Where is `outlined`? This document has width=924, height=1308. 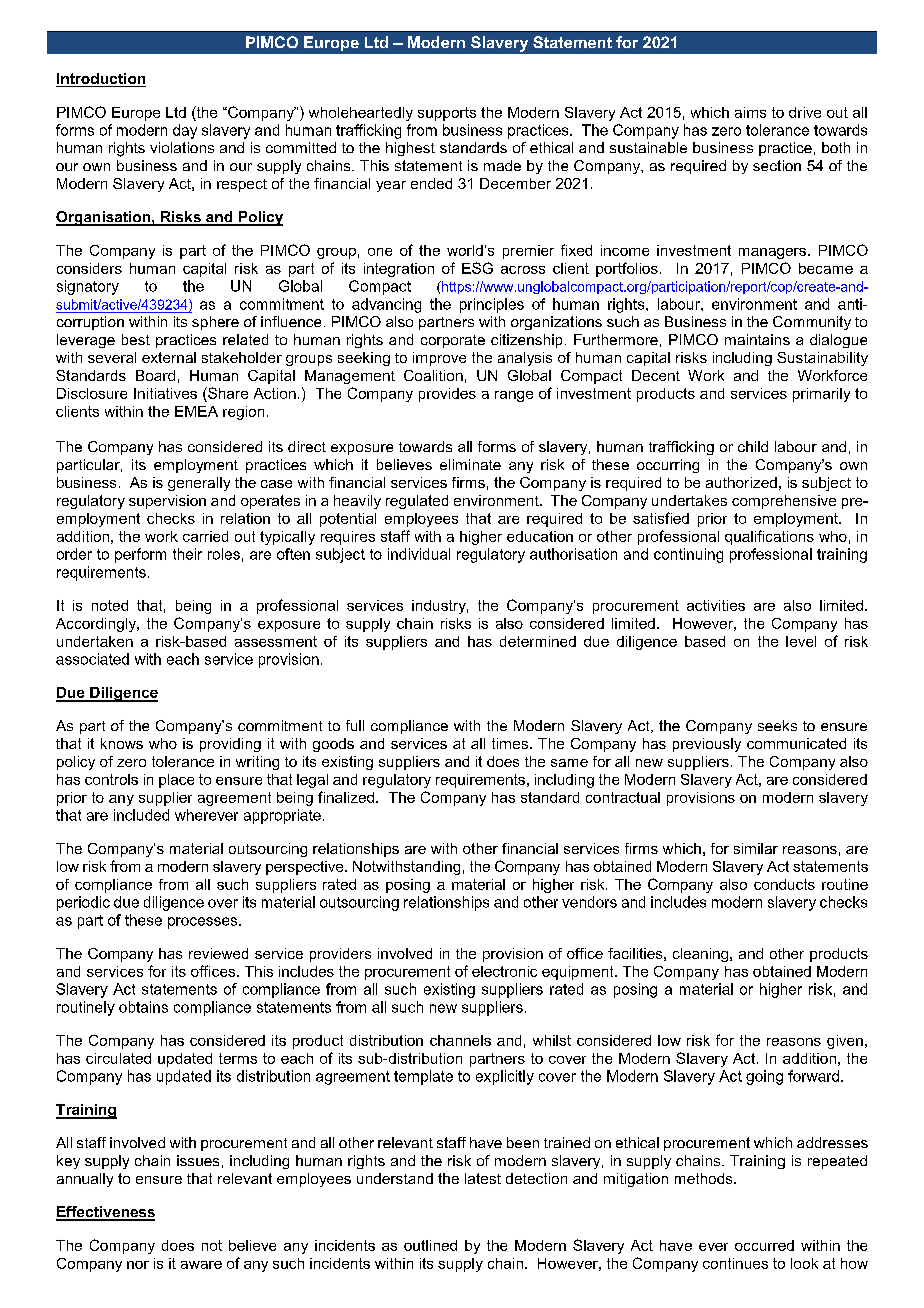
outlined is located at coordinates (430, 1245).
